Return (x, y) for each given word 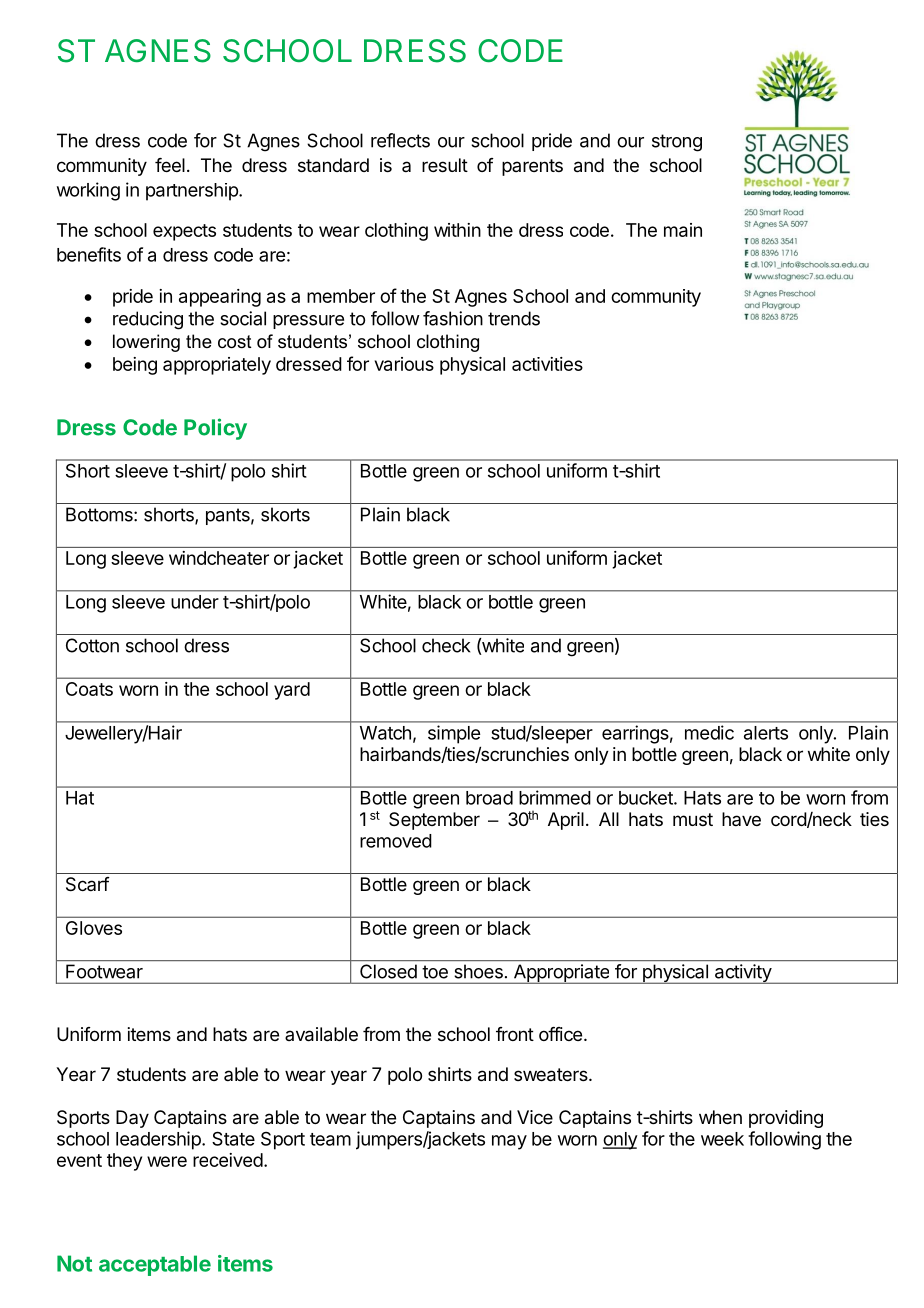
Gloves (94, 928)
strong (677, 143)
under (195, 602)
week (722, 1139)
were (167, 1161)
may (509, 1142)
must (693, 819)
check (446, 645)
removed (396, 841)
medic (709, 732)
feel (170, 165)
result (445, 165)
